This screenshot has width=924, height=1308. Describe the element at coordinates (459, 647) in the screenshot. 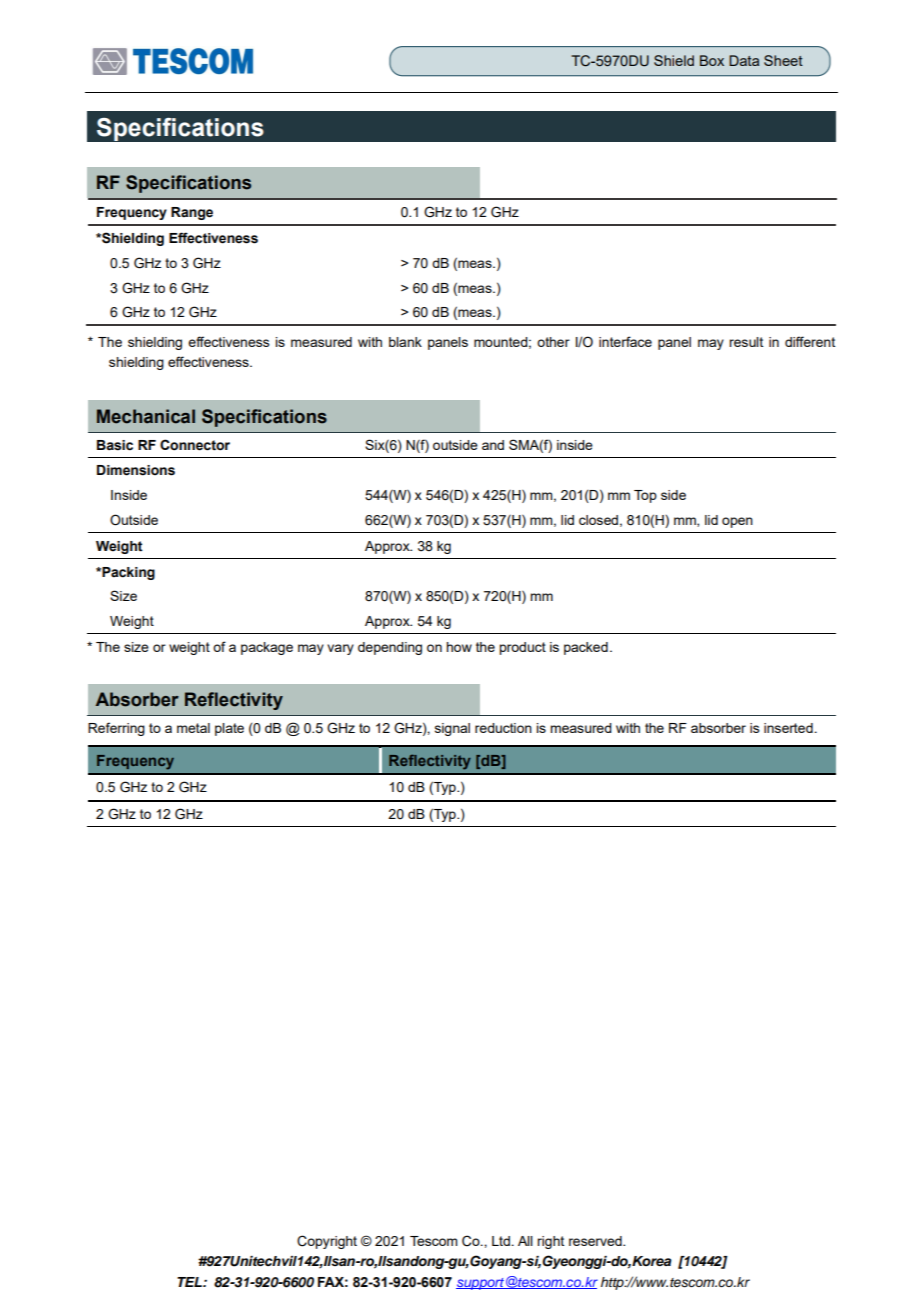

I see `how` at that location.
